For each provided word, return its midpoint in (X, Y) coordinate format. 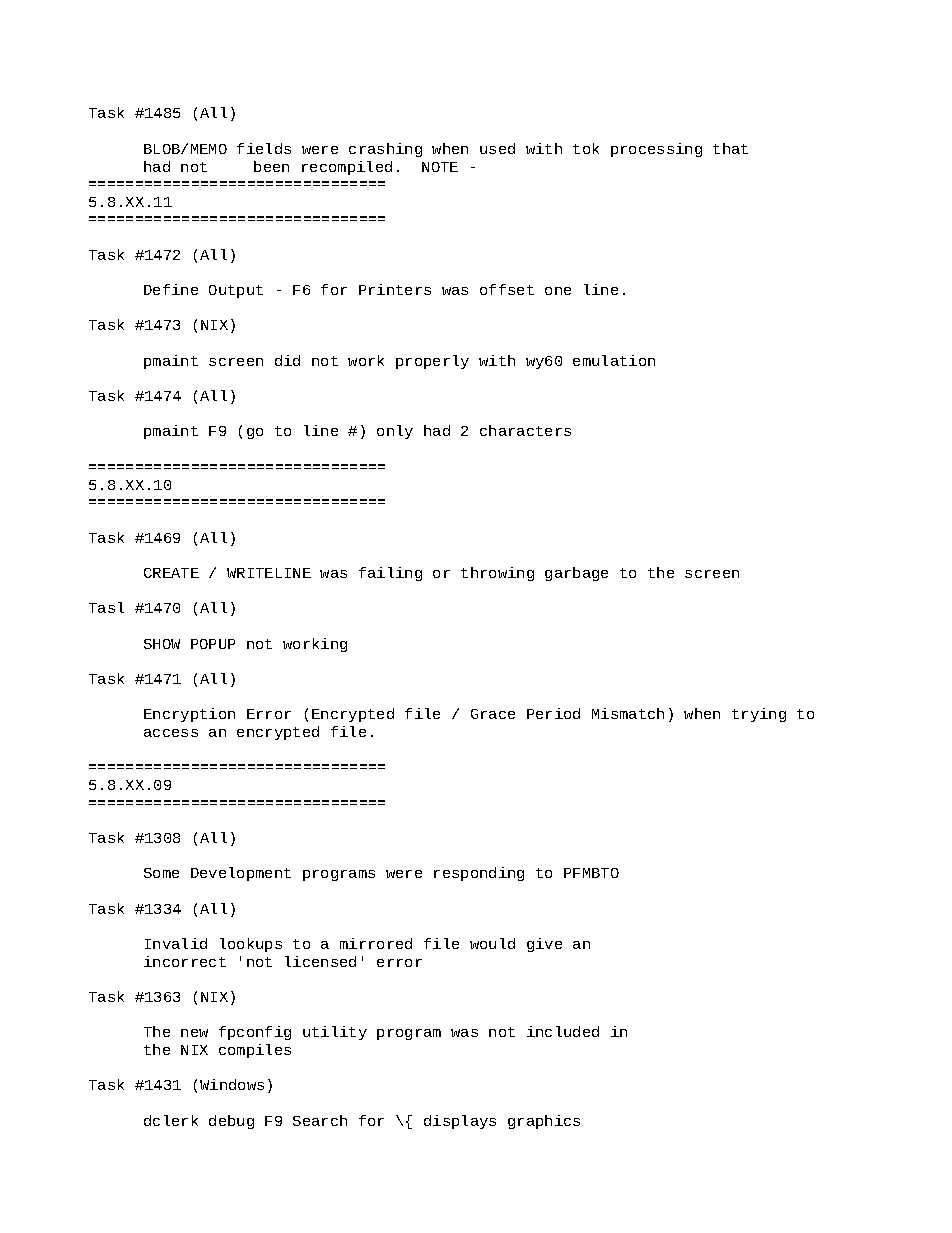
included (563, 1031)
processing (656, 150)
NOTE (440, 167)
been (271, 166)
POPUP (213, 644)
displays (460, 1122)
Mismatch (628, 713)
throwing (497, 574)
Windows (232, 1084)
